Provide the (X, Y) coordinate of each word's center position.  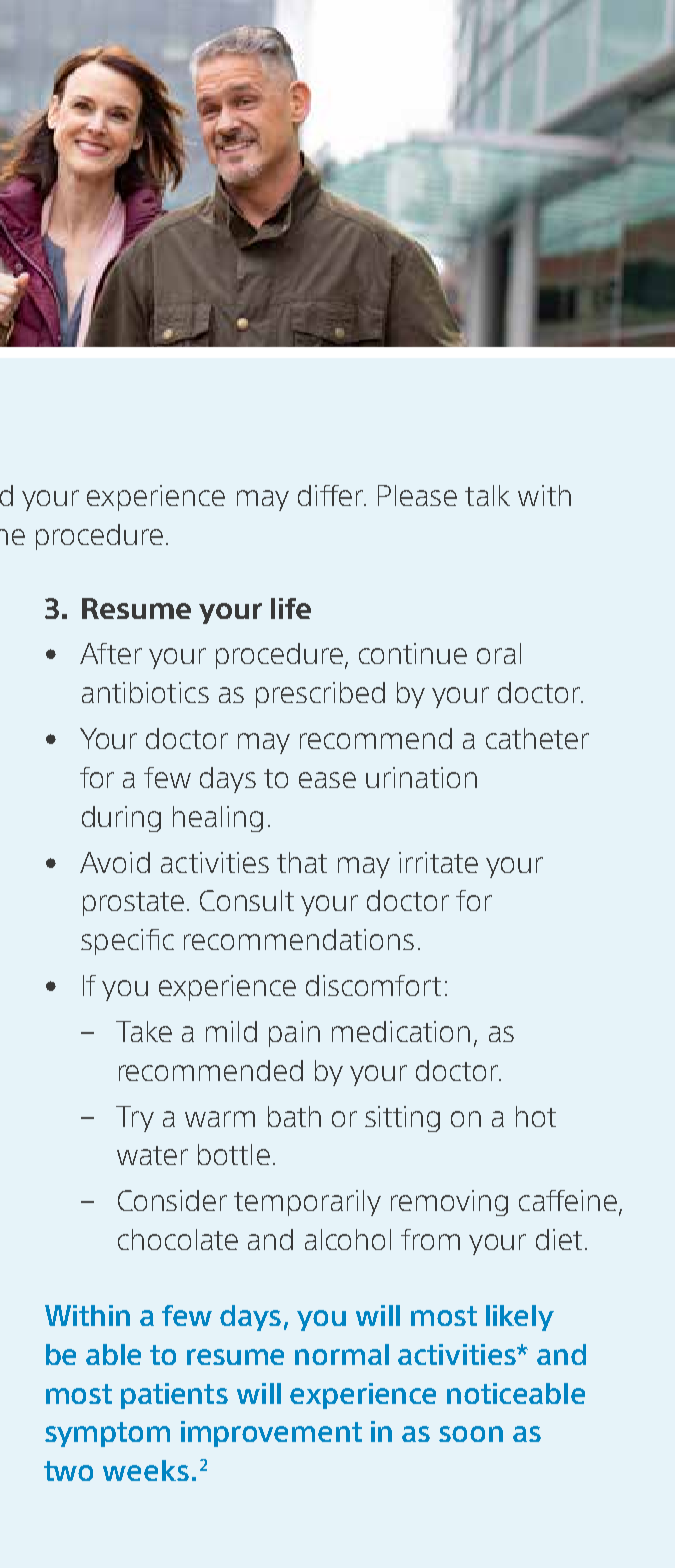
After (111, 653)
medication (401, 1031)
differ (331, 495)
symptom (107, 1434)
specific (127, 942)
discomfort (373, 985)
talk (487, 495)
